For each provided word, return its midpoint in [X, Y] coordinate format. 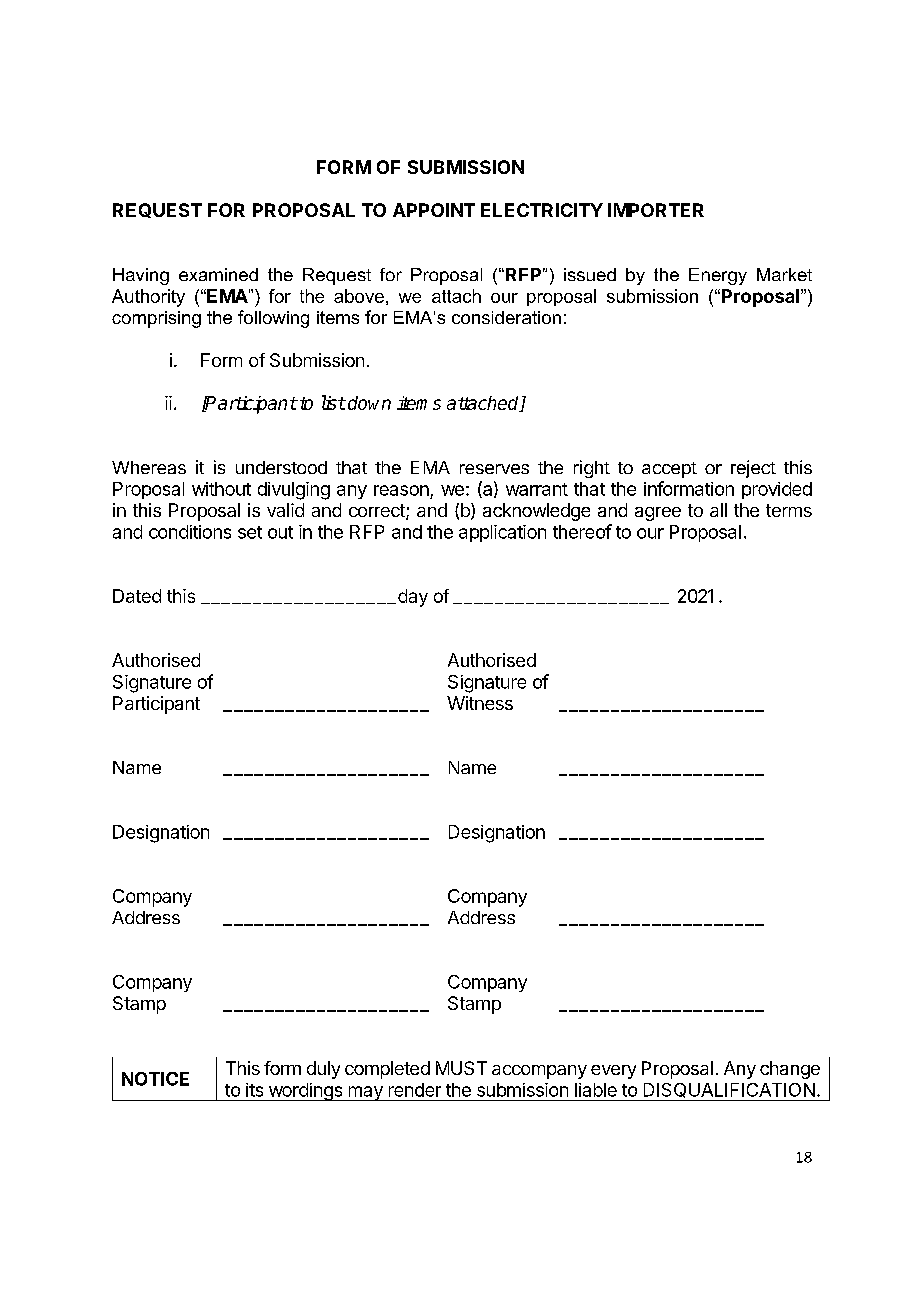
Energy [718, 276]
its [254, 1090]
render [415, 1090]
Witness [480, 703]
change [790, 1070]
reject [753, 469]
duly [323, 1070]
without [221, 489]
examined [218, 274]
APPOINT [434, 210]
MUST [461, 1068]
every [613, 1072]
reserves [494, 469]
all [718, 510]
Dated [137, 596]
